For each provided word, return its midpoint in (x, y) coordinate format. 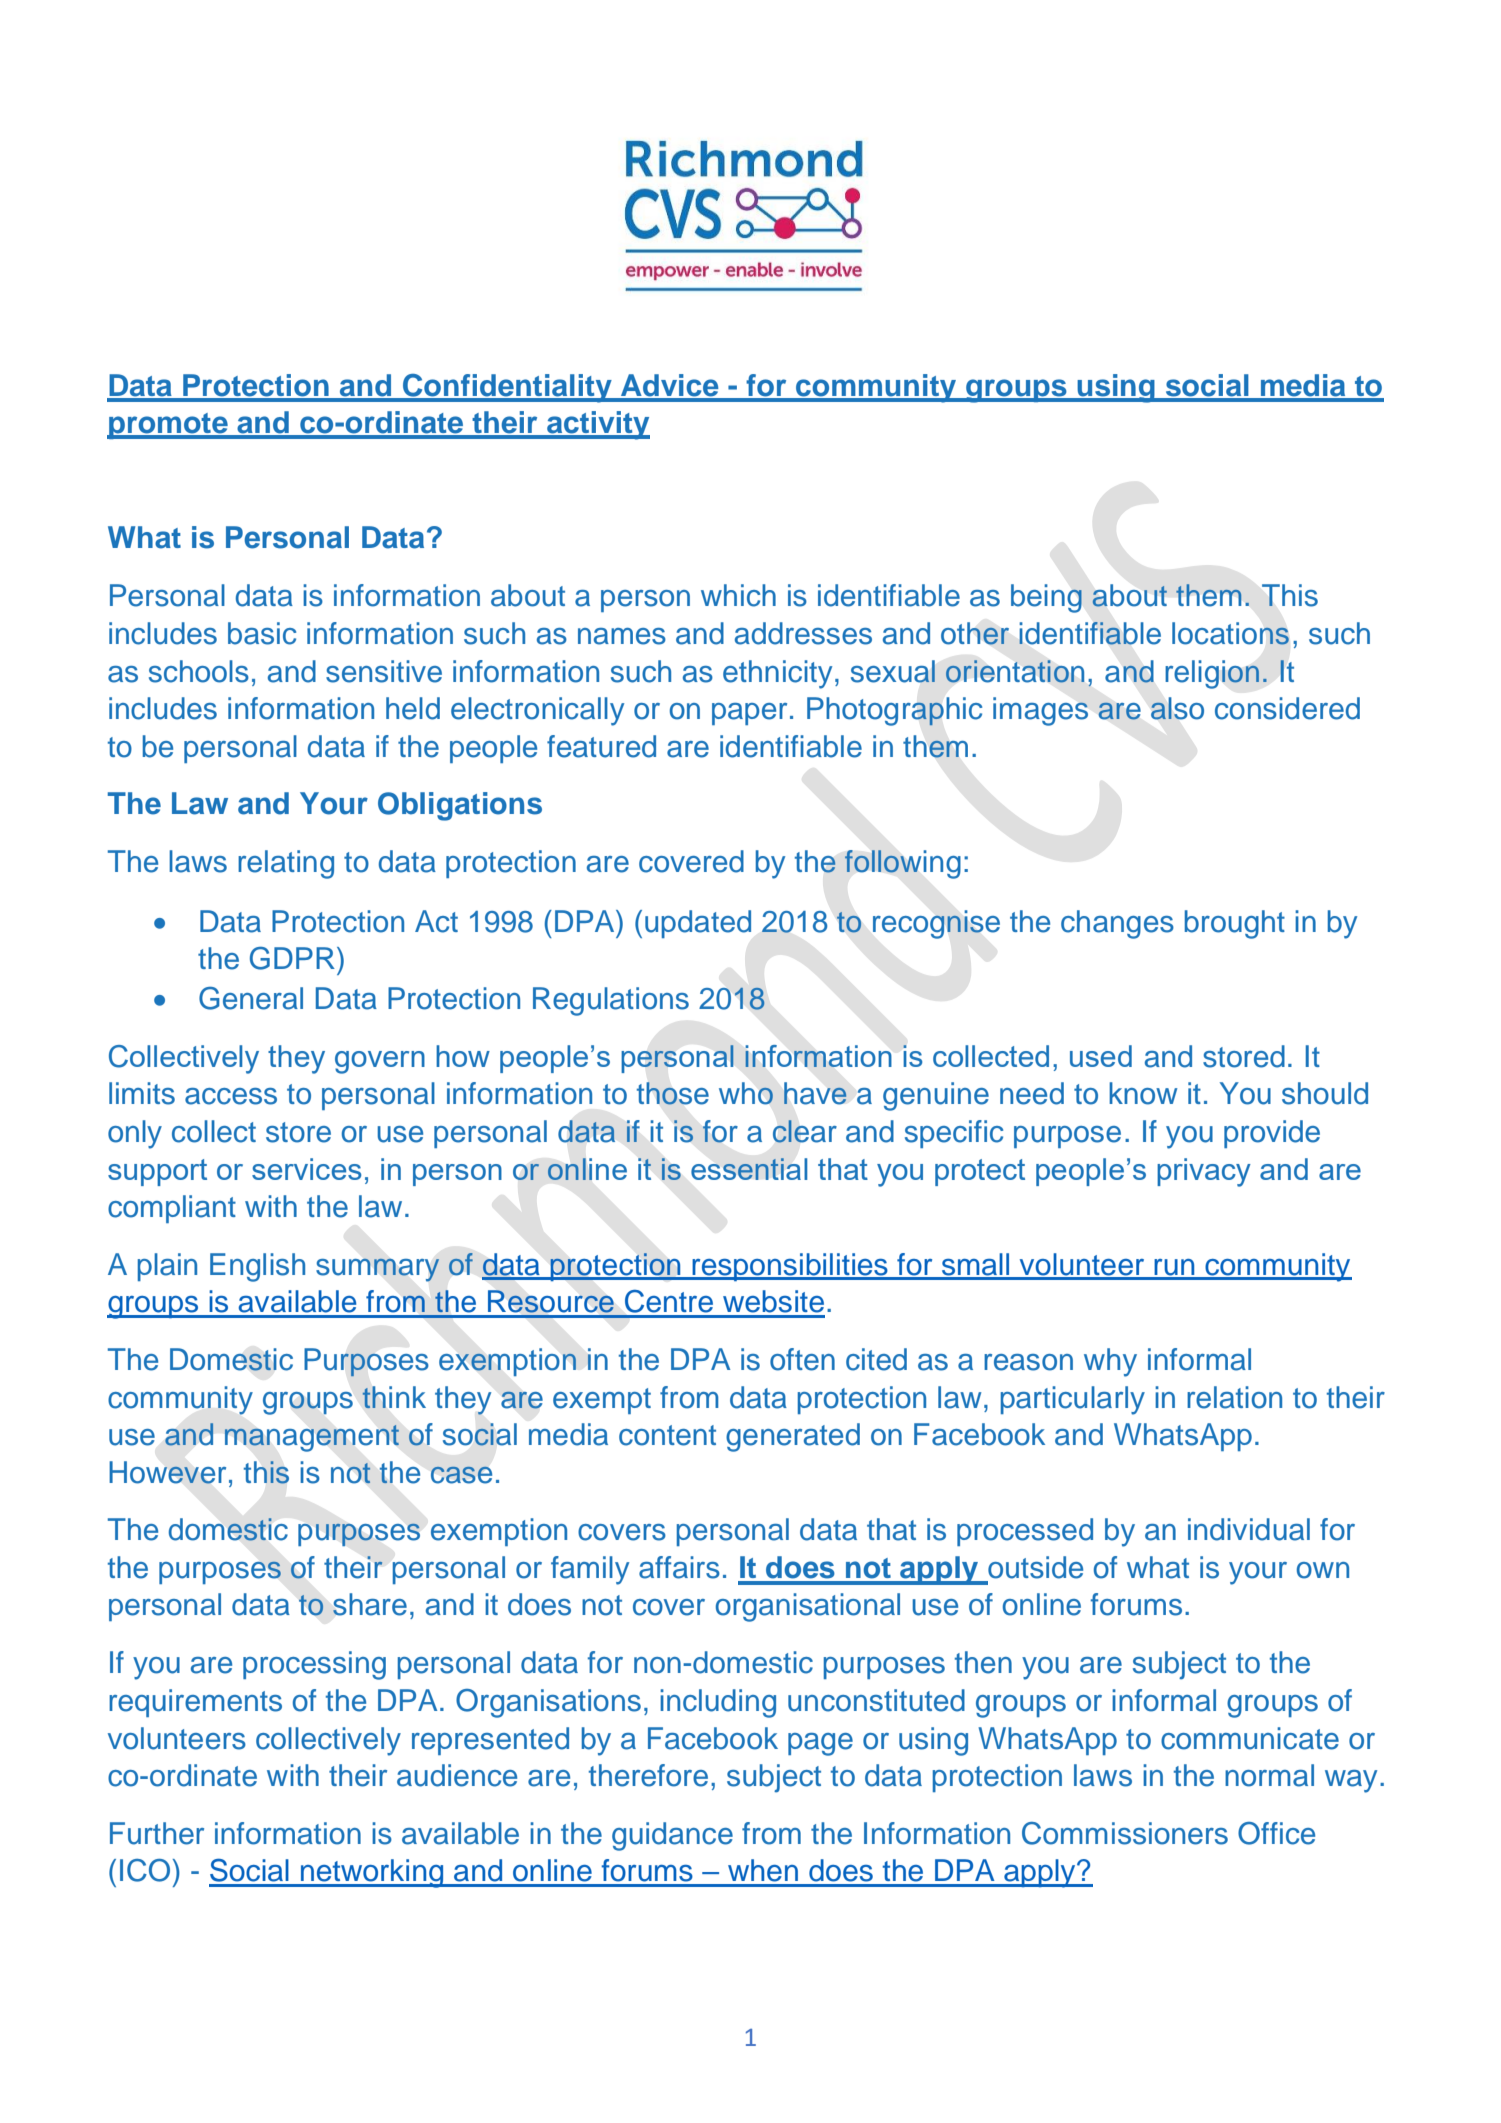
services (306, 1169)
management (311, 1438)
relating (286, 864)
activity (597, 425)
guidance (672, 1836)
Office (1276, 1833)
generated (793, 1437)
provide (1272, 1134)
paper (749, 714)
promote (168, 426)
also (1177, 708)
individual (1249, 1529)
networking (372, 1873)
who (746, 1093)
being (1046, 598)
